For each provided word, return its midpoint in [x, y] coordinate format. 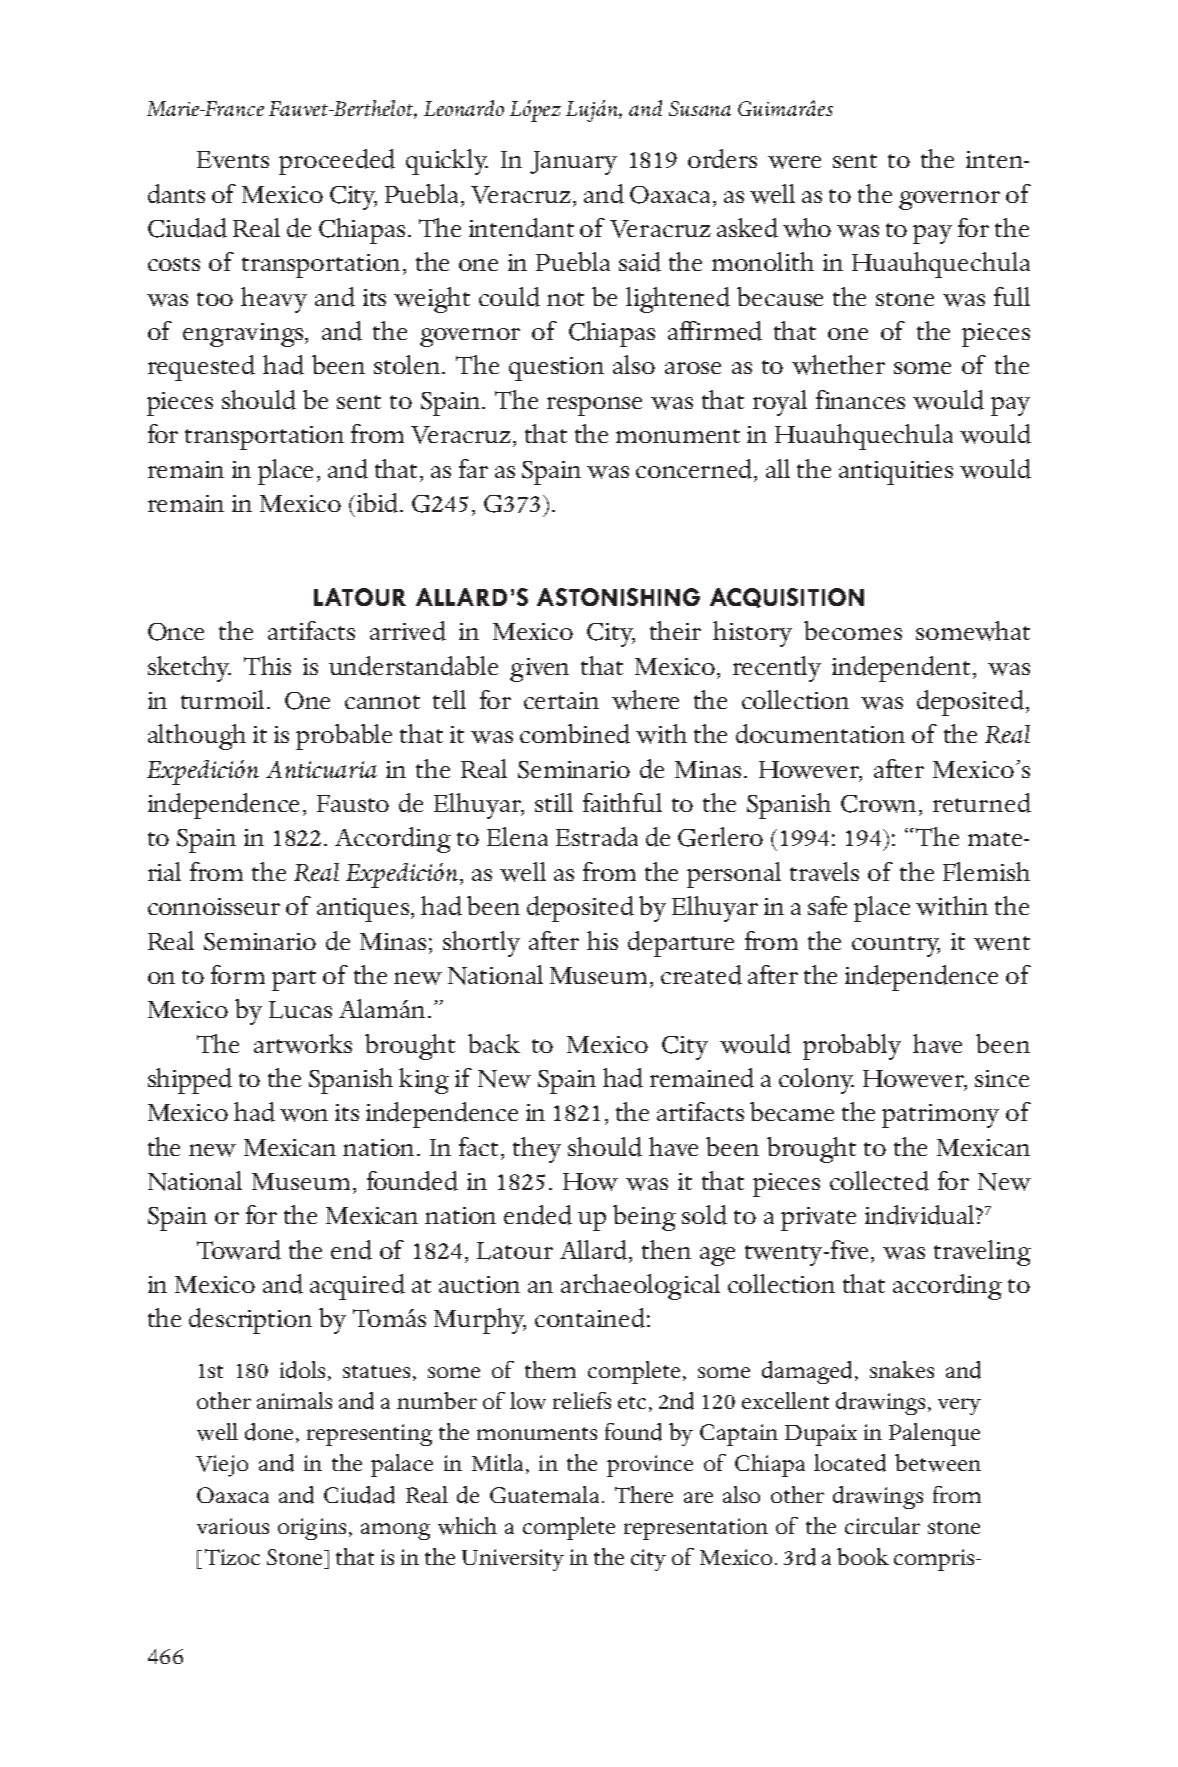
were [794, 162]
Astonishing [618, 597]
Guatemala [544, 1494]
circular [882, 1525]
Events [233, 159]
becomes [853, 630]
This [267, 665]
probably [852, 1047]
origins [312, 1529]
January [573, 163]
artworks [303, 1044]
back [494, 1043]
